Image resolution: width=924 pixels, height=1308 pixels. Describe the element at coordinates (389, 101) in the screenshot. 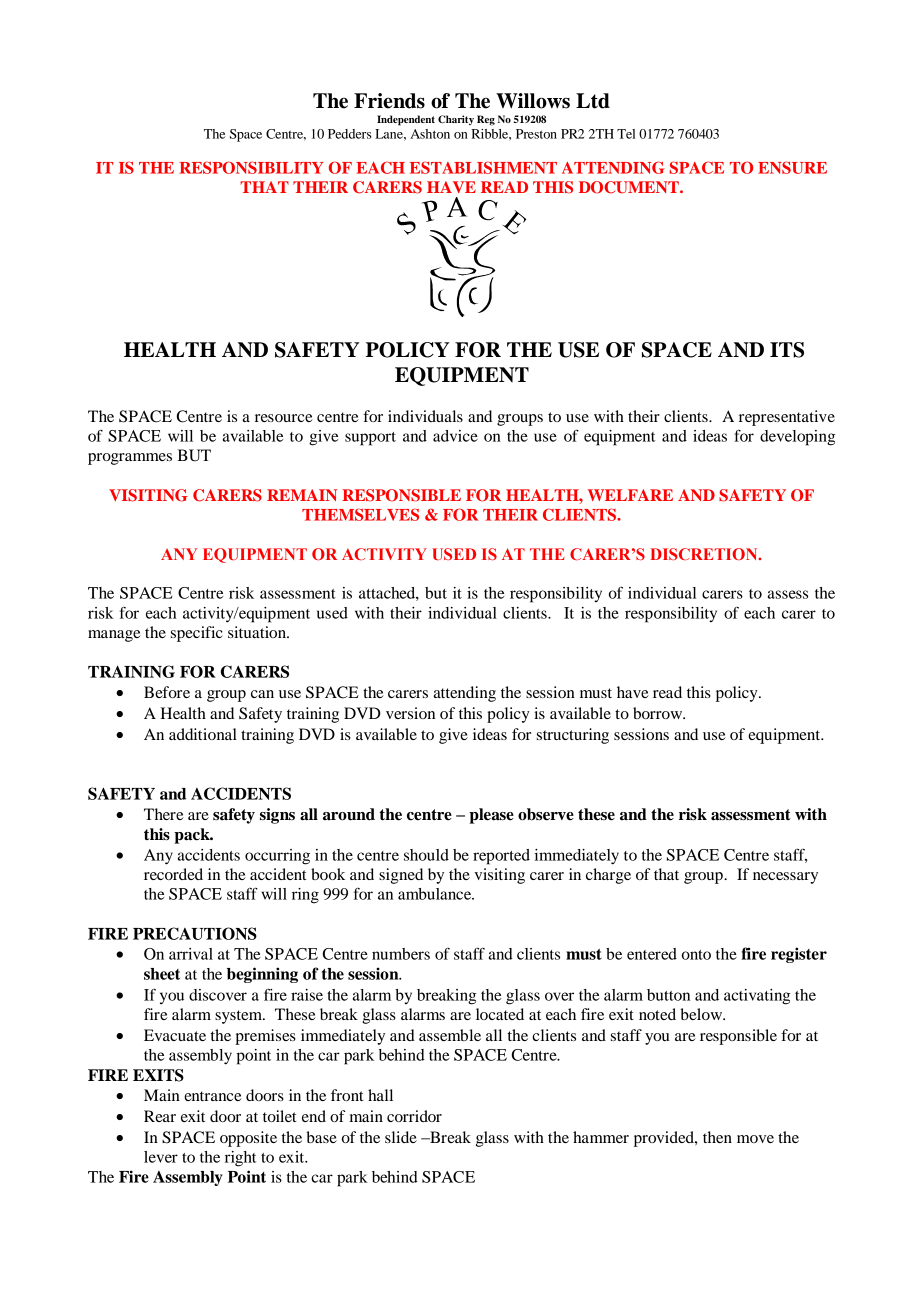

I see `Friends` at that location.
